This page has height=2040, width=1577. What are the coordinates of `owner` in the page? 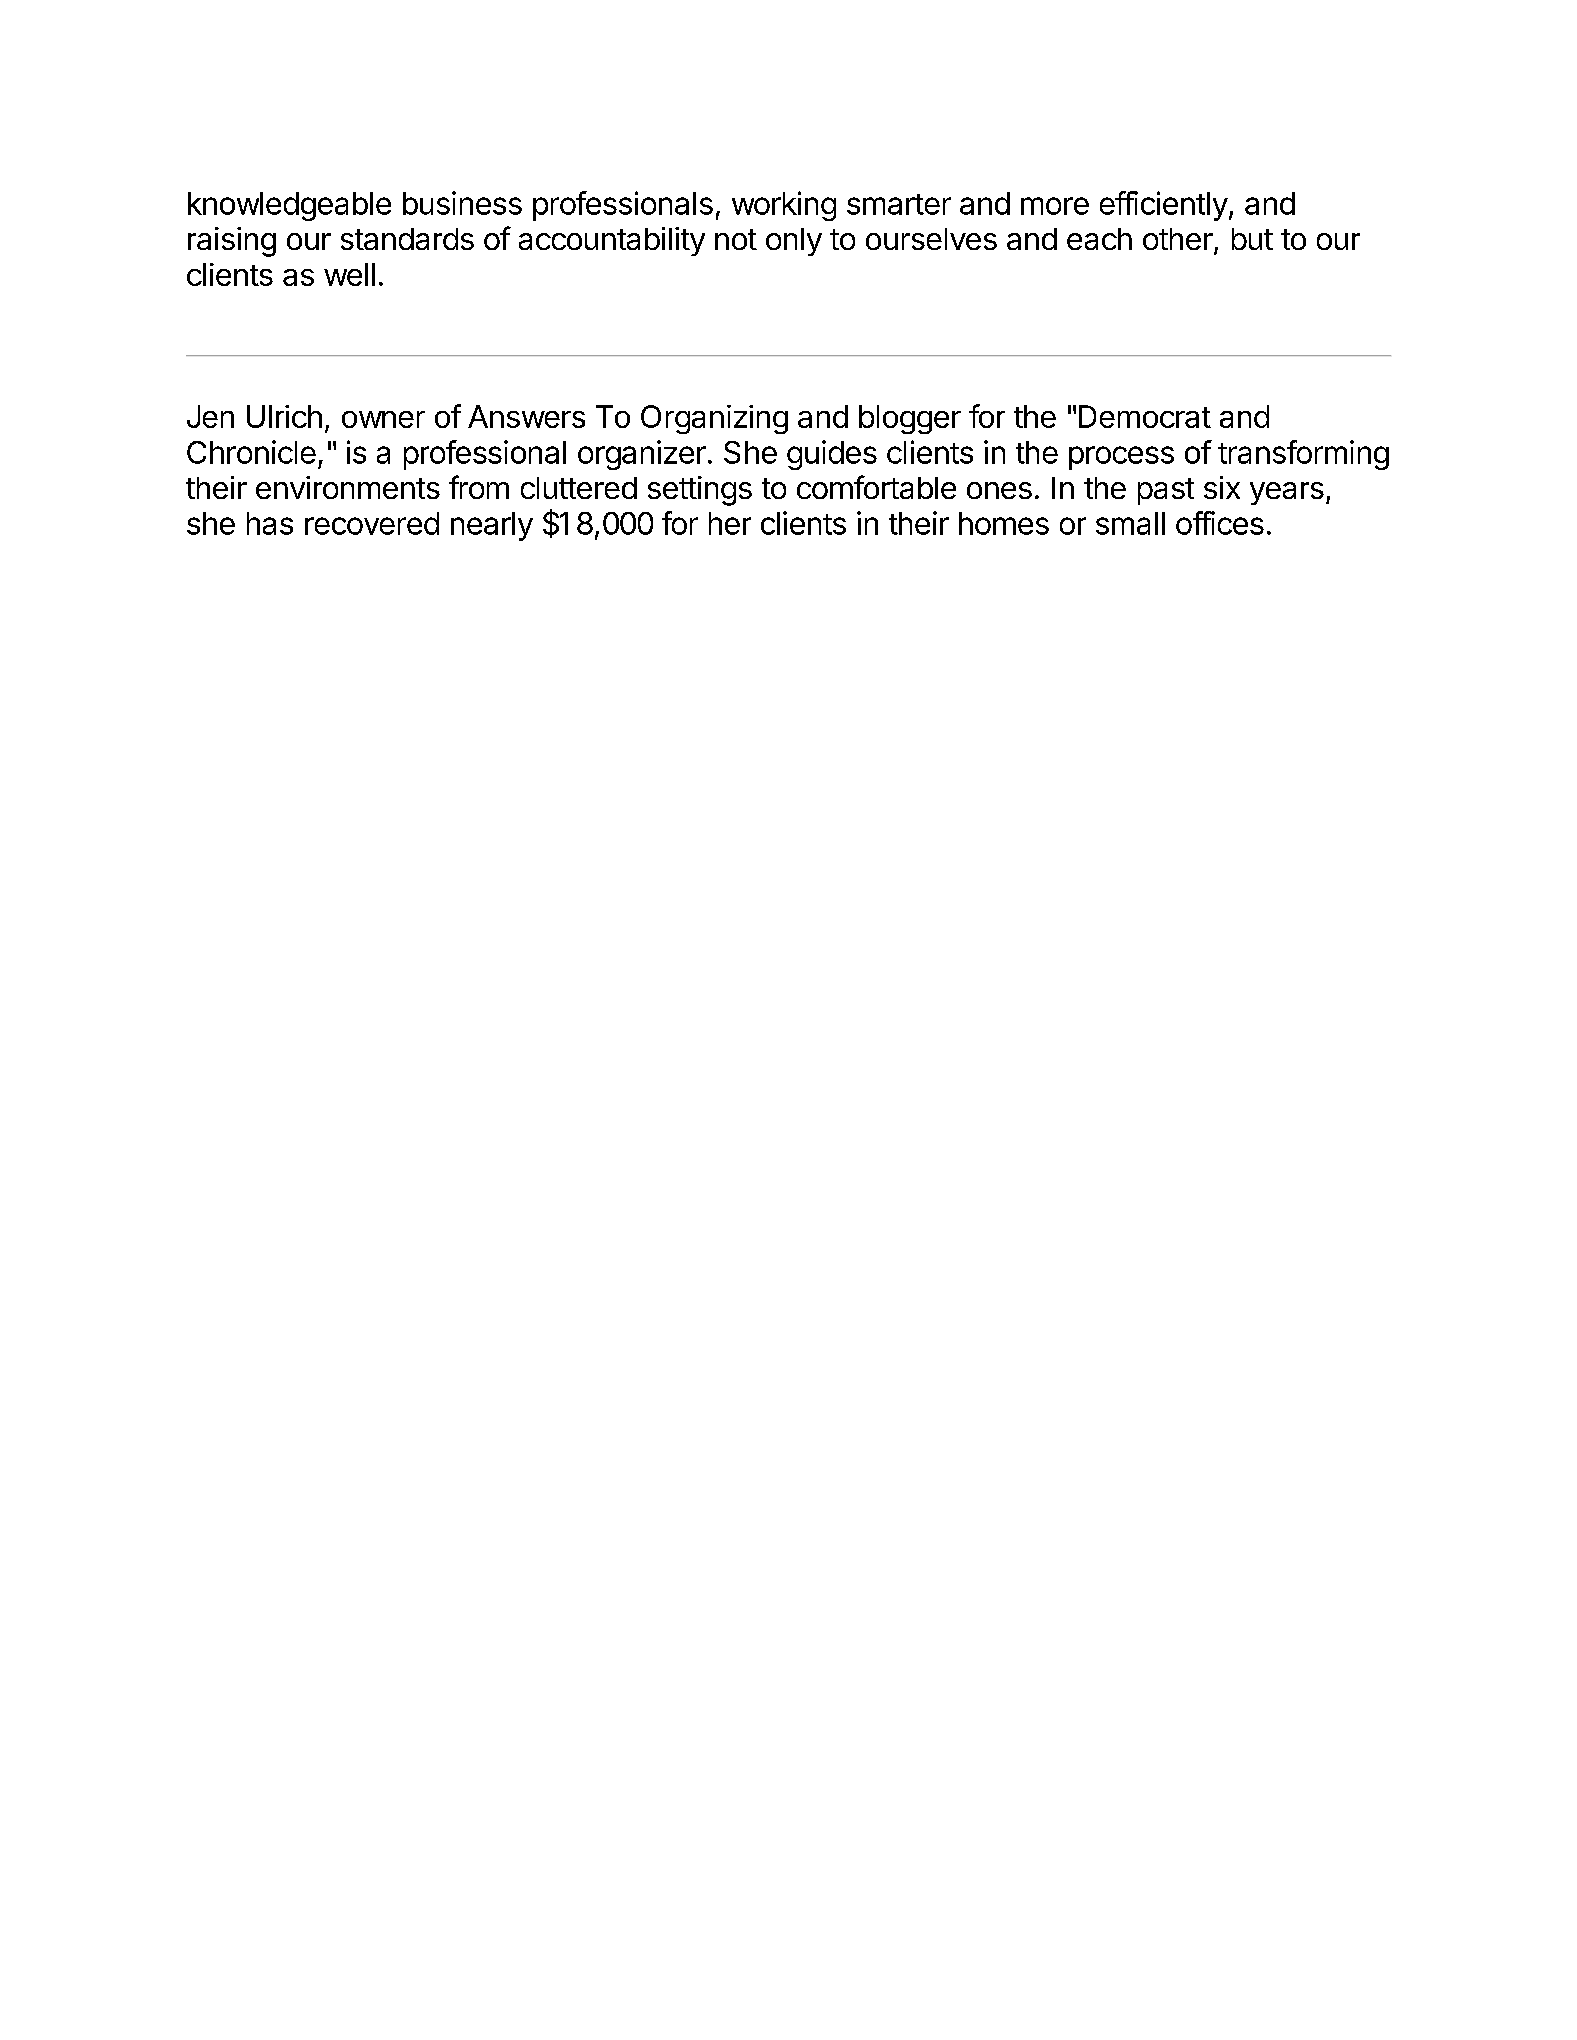 It's located at (383, 419).
